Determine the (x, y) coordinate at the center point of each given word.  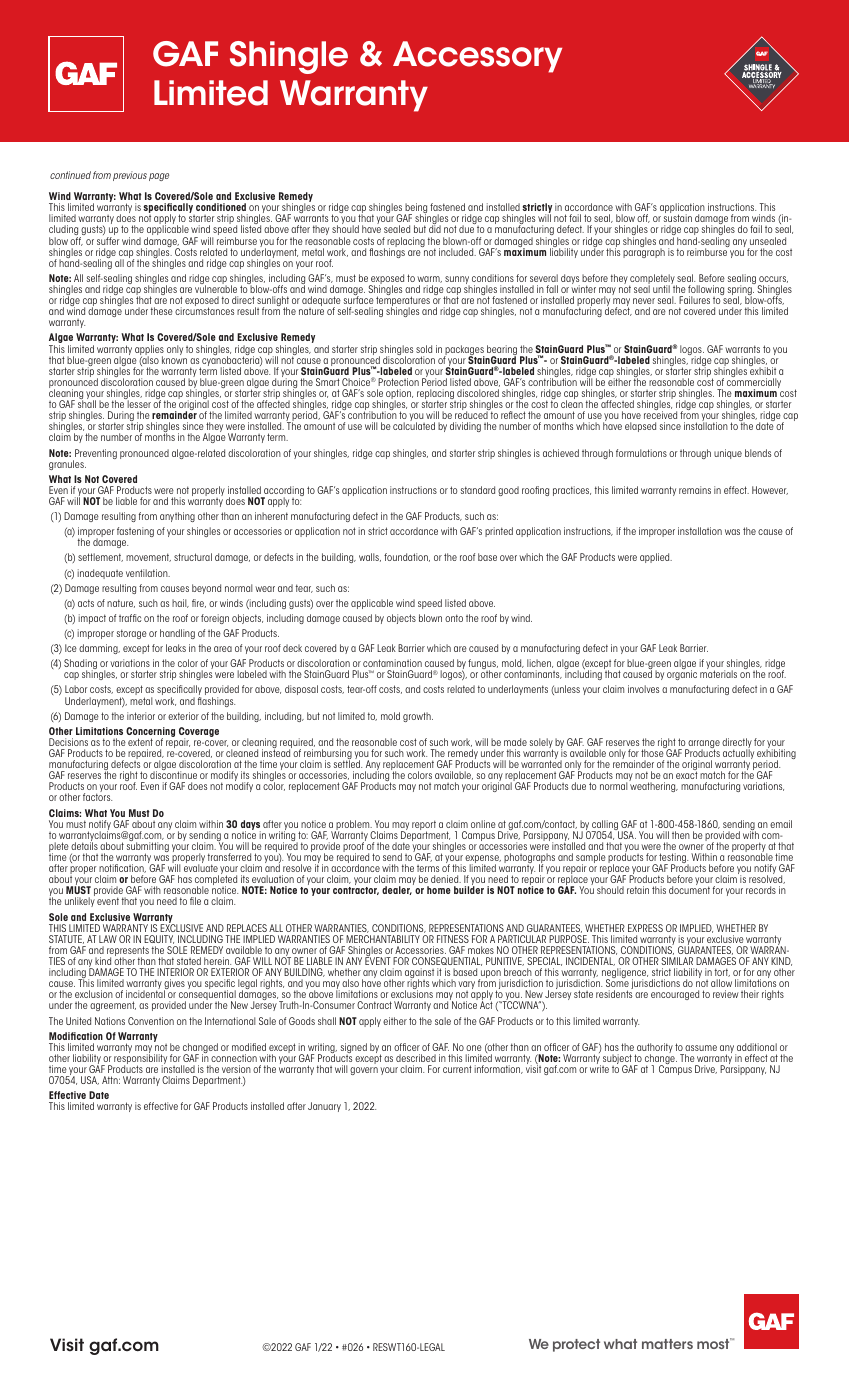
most (714, 1343)
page (159, 177)
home (439, 890)
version (236, 1069)
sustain (678, 218)
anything (177, 517)
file (195, 901)
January (324, 1107)
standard (478, 490)
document (689, 890)
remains (695, 490)
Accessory (477, 57)
